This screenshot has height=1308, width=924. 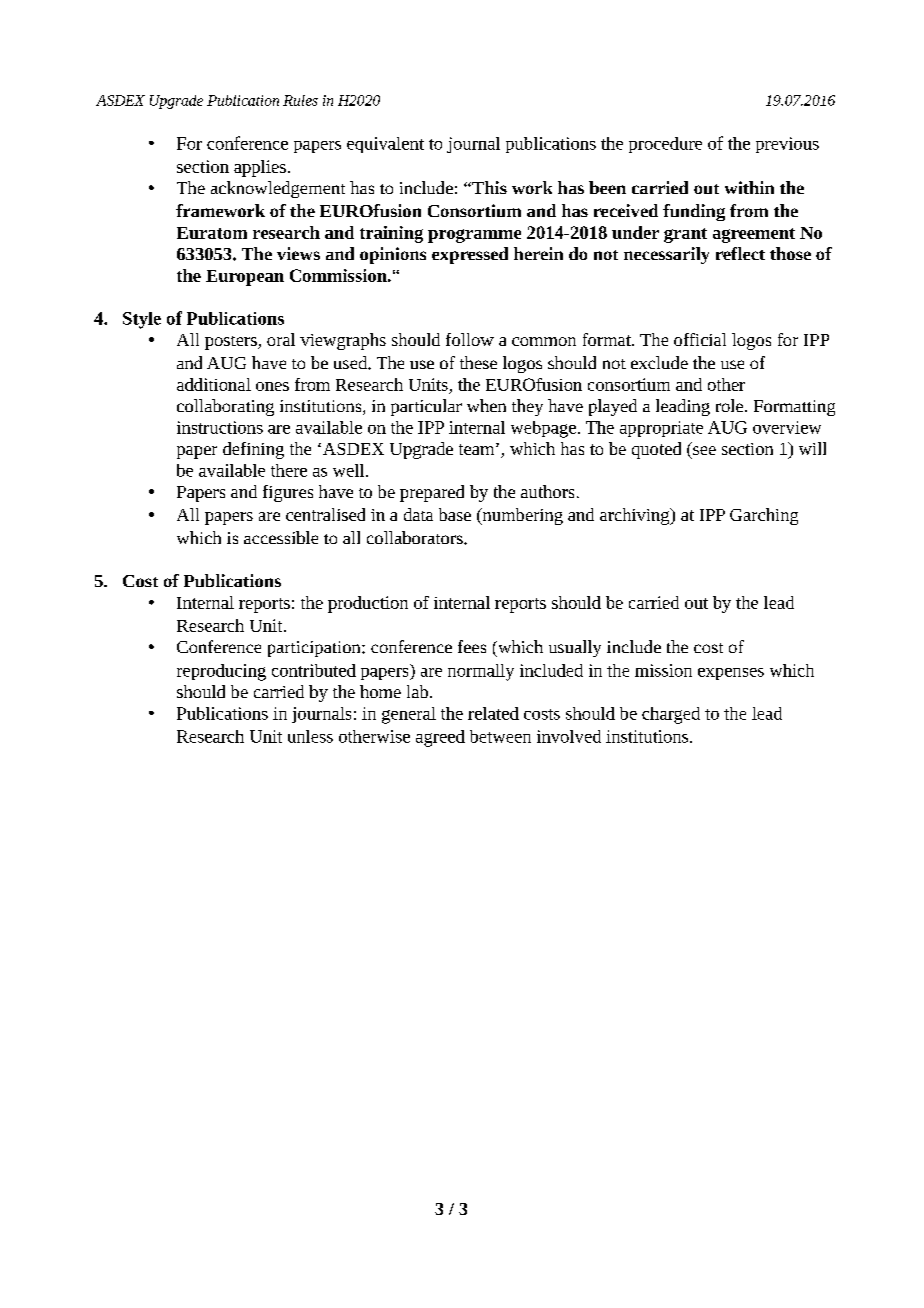 What do you see at coordinates (731, 674) in the screenshot?
I see `expenses` at bounding box center [731, 674].
